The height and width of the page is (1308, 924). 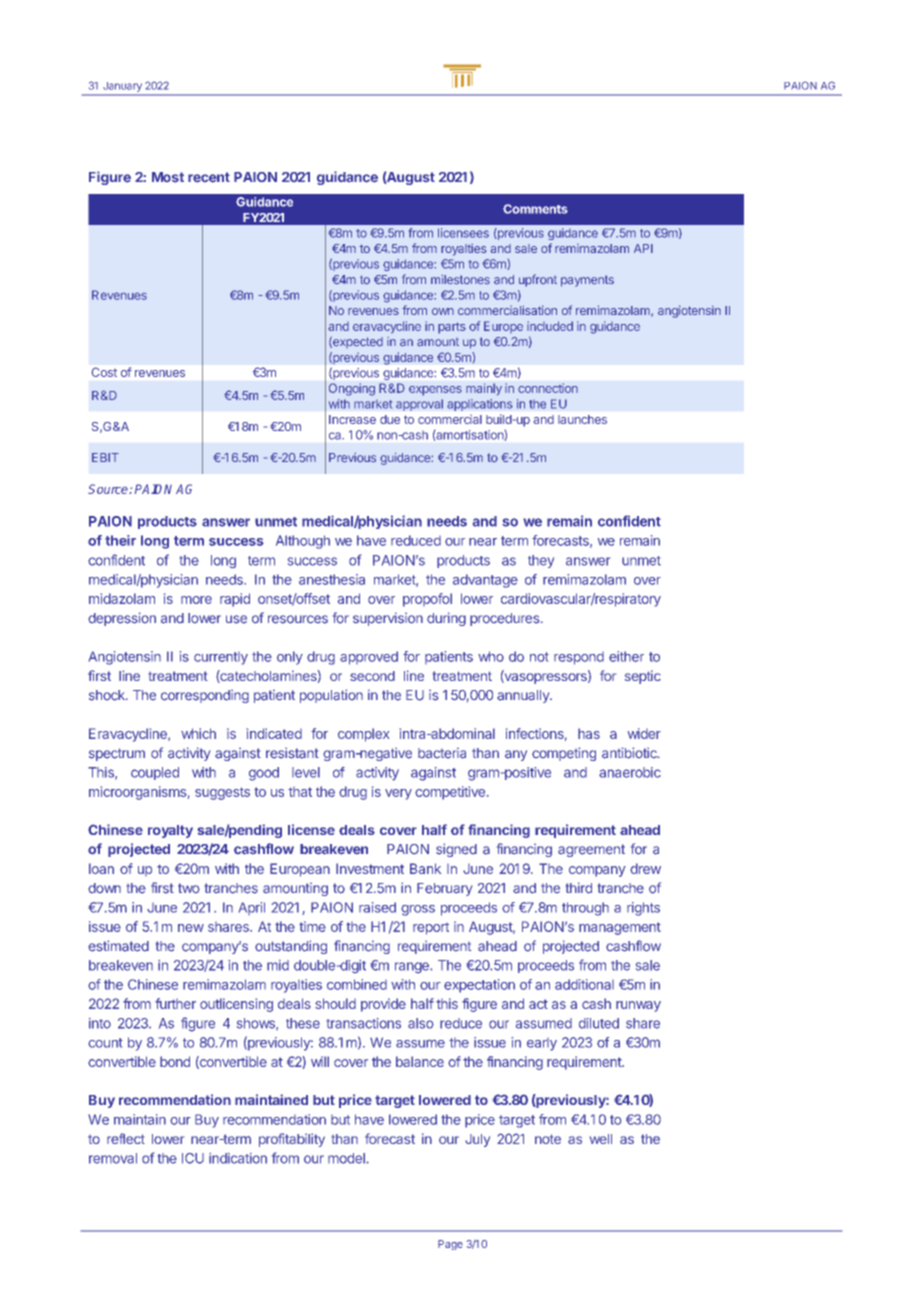 I want to click on through, so click(x=585, y=909).
